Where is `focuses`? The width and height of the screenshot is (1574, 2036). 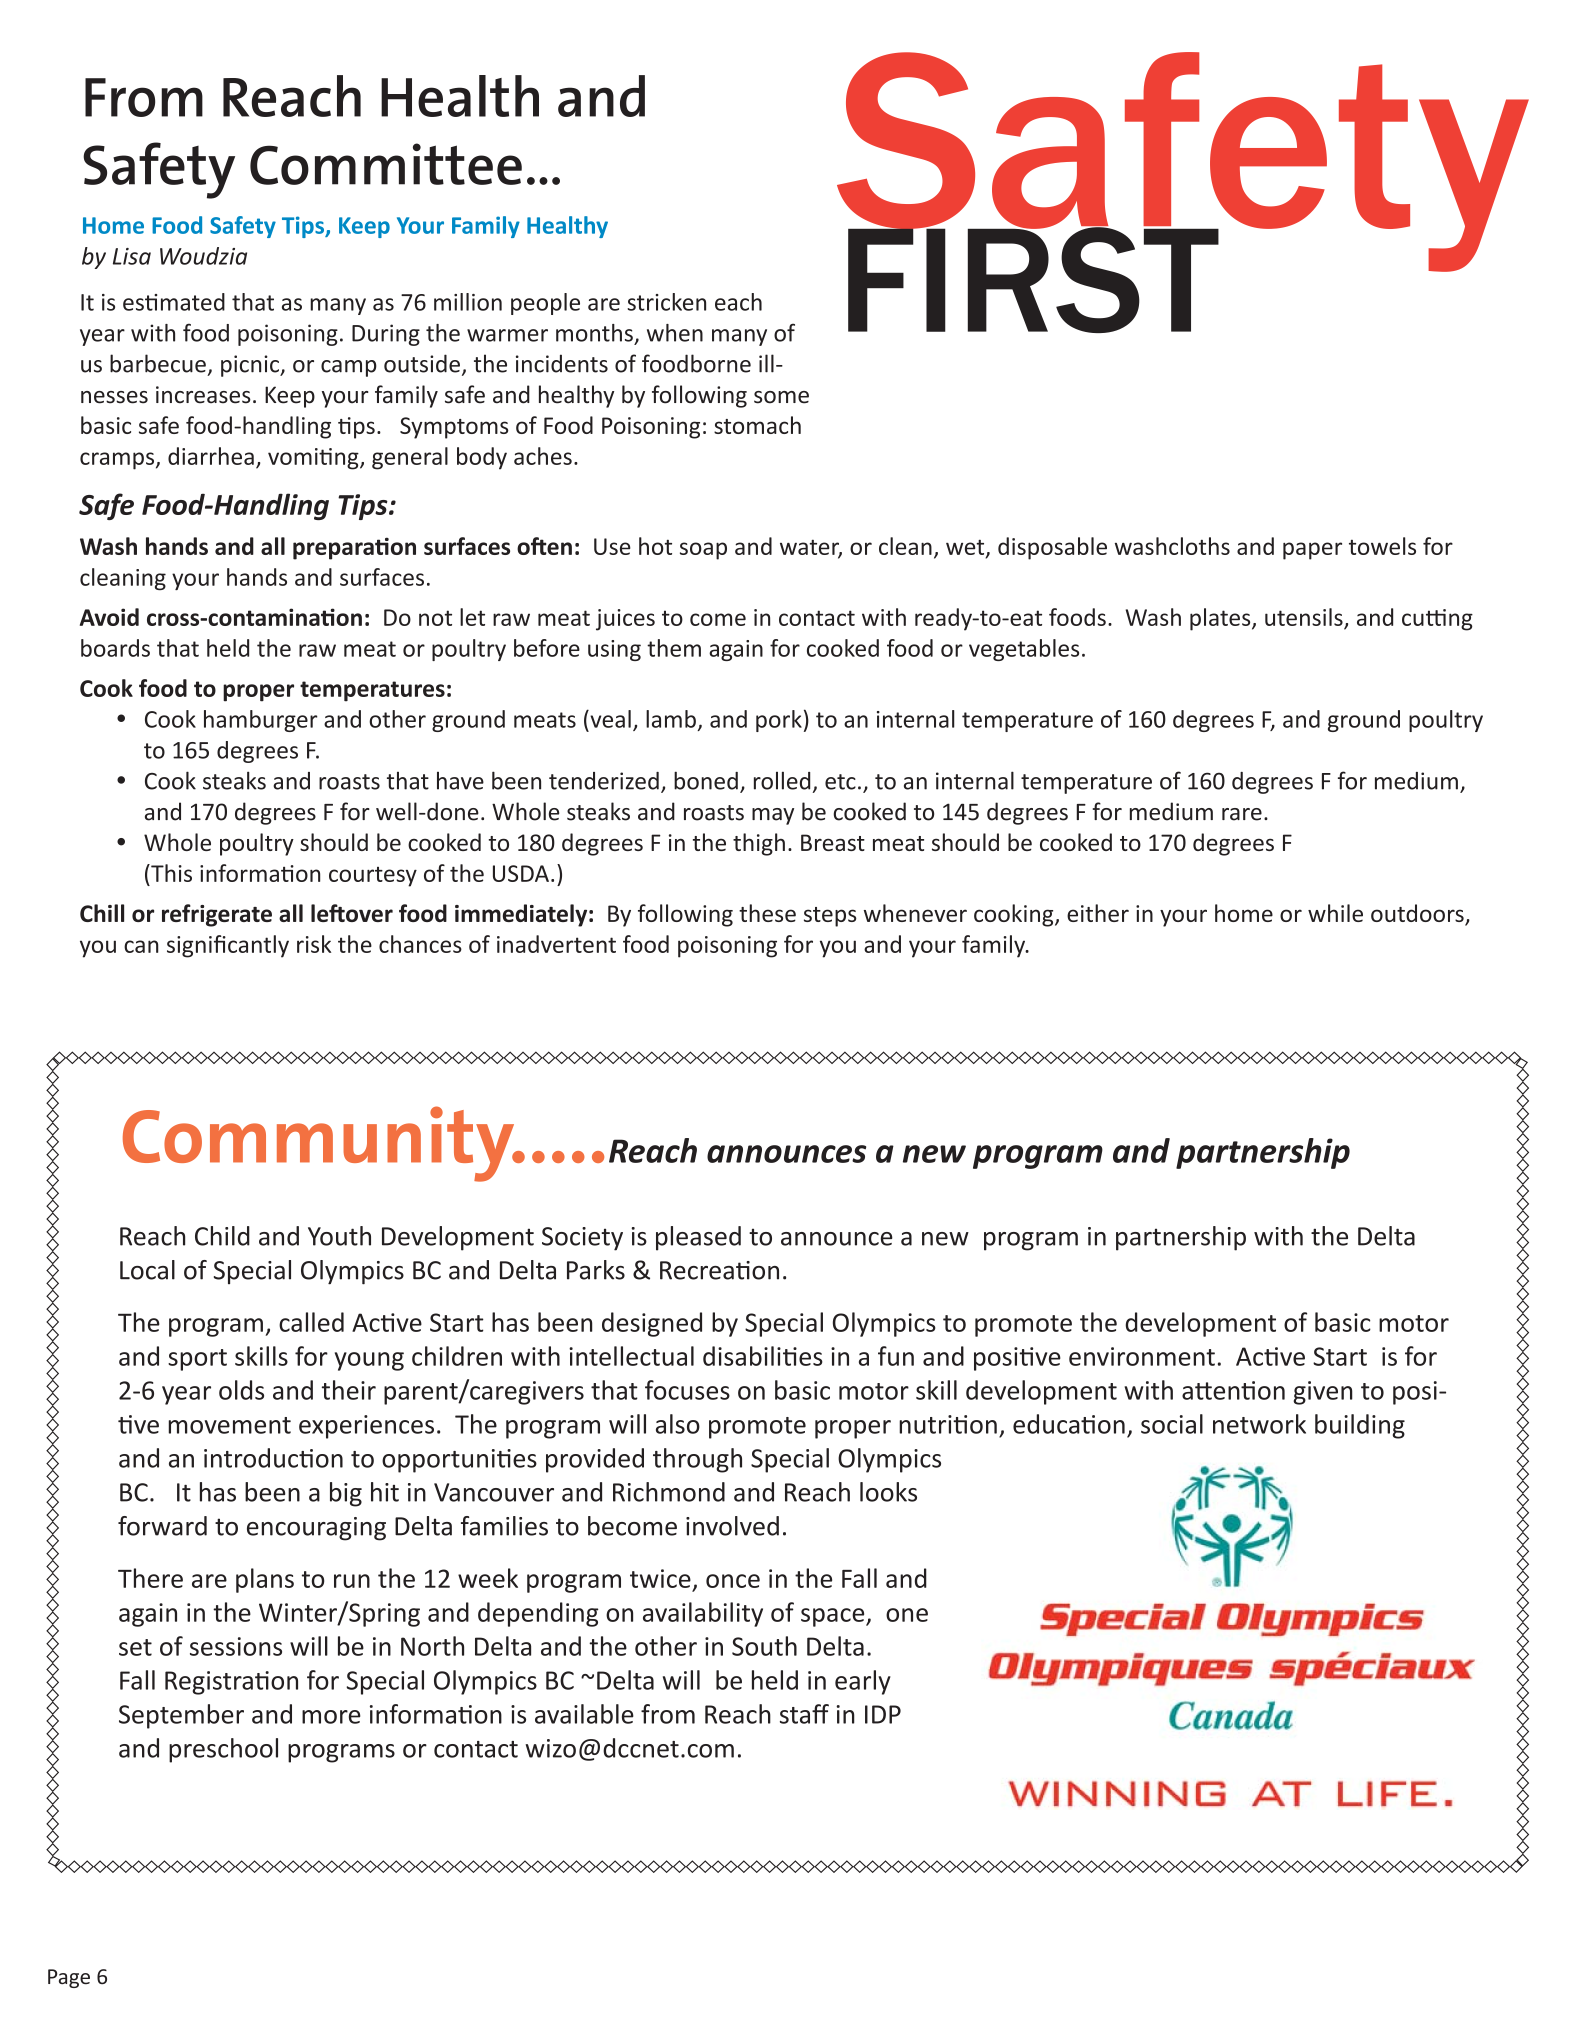
focuses is located at coordinates (687, 1390).
